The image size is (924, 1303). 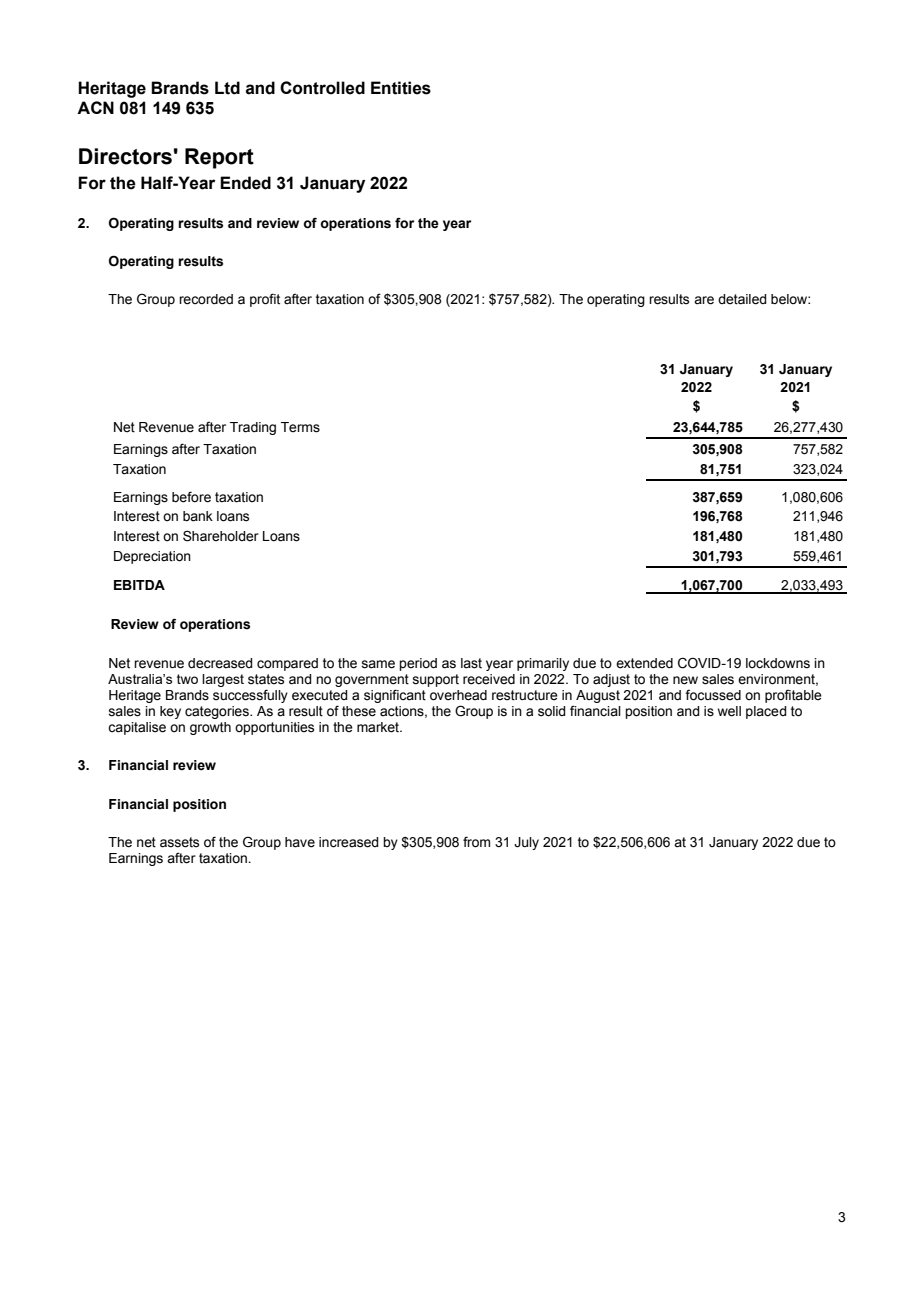 What do you see at coordinates (418, 664) in the document?
I see `period` at bounding box center [418, 664].
